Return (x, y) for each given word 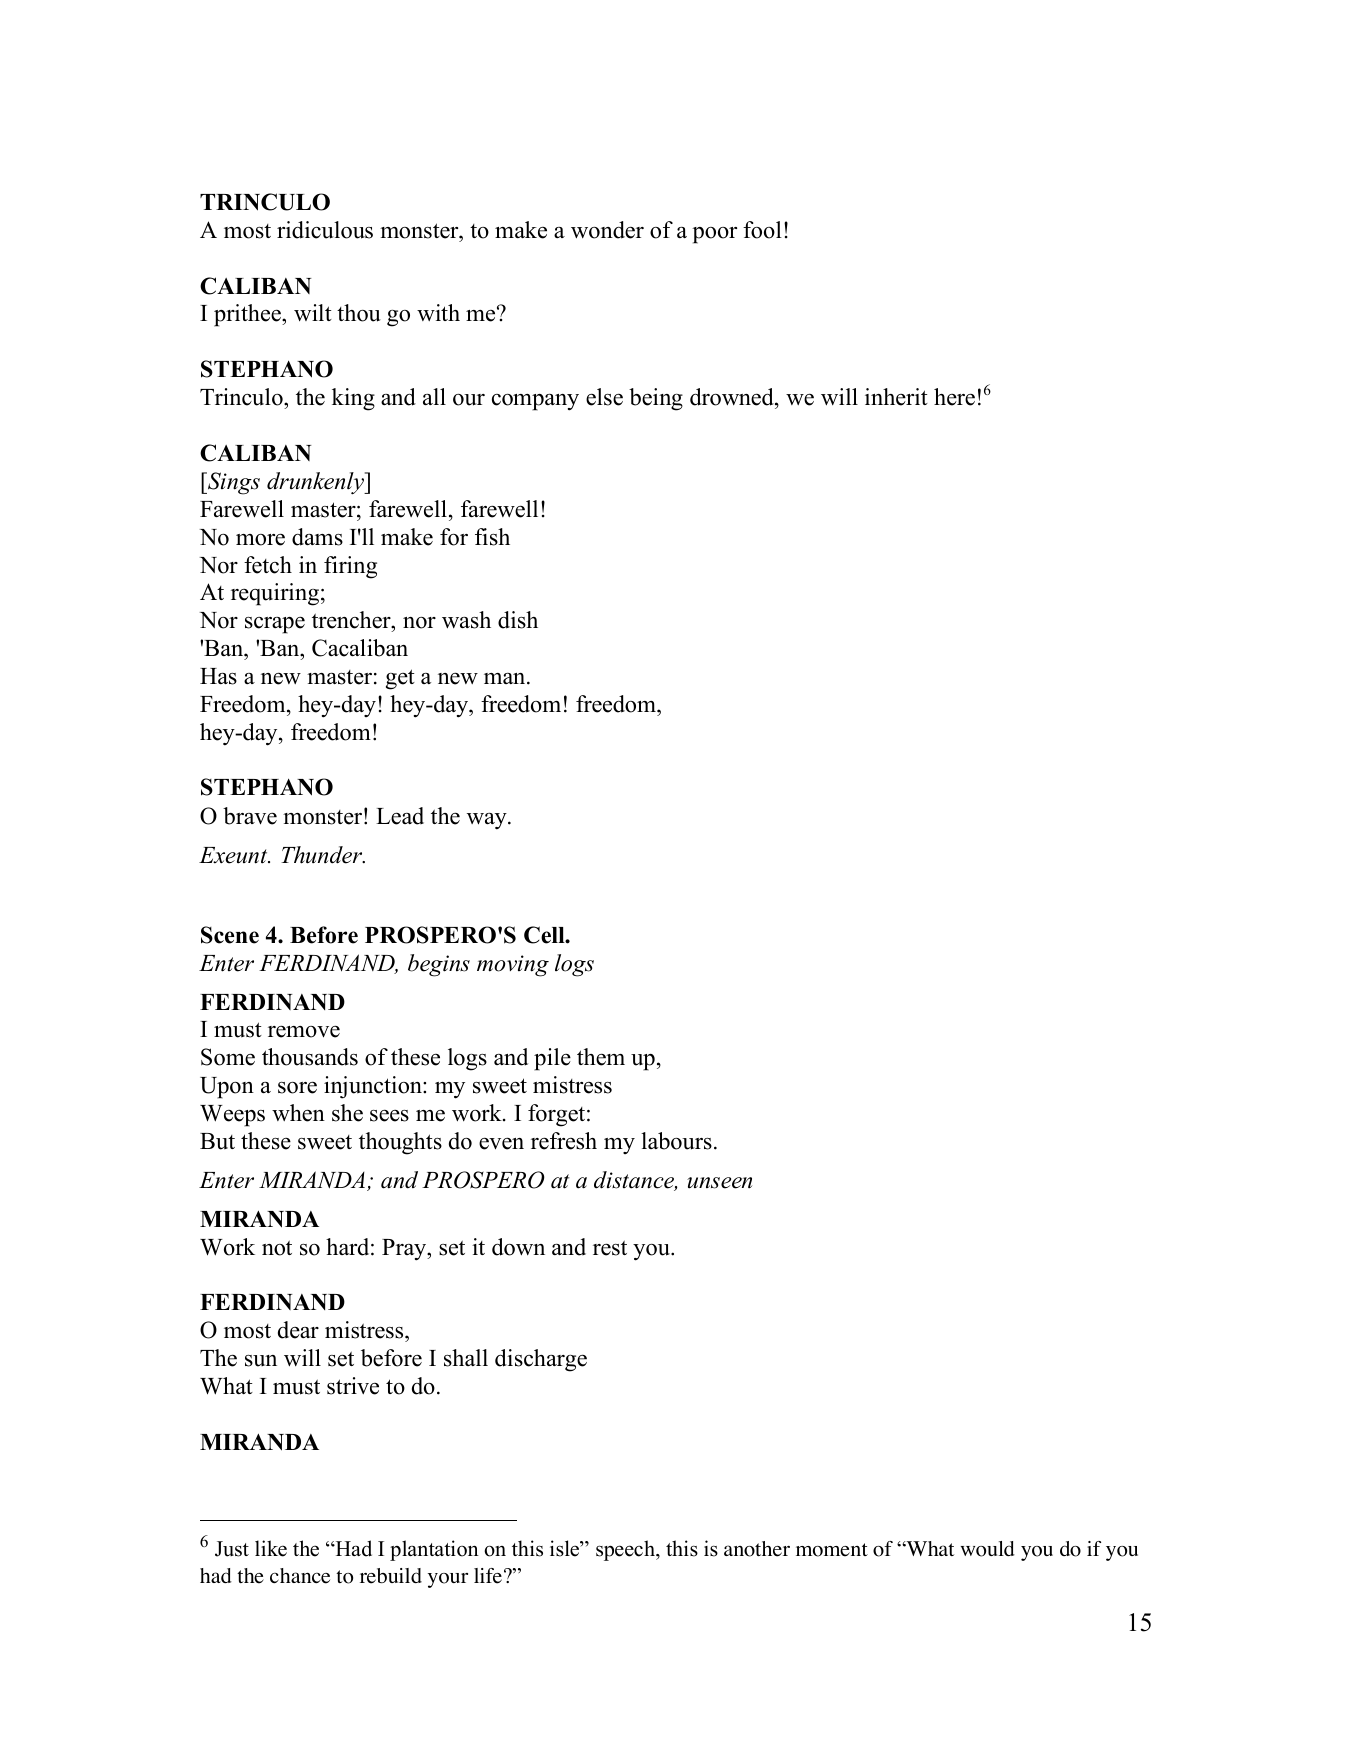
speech (626, 1550)
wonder (607, 230)
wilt (313, 312)
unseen (719, 1183)
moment (832, 1550)
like (271, 1548)
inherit (896, 397)
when (298, 1113)
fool (762, 230)
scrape (275, 625)
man (506, 678)
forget (558, 1115)
